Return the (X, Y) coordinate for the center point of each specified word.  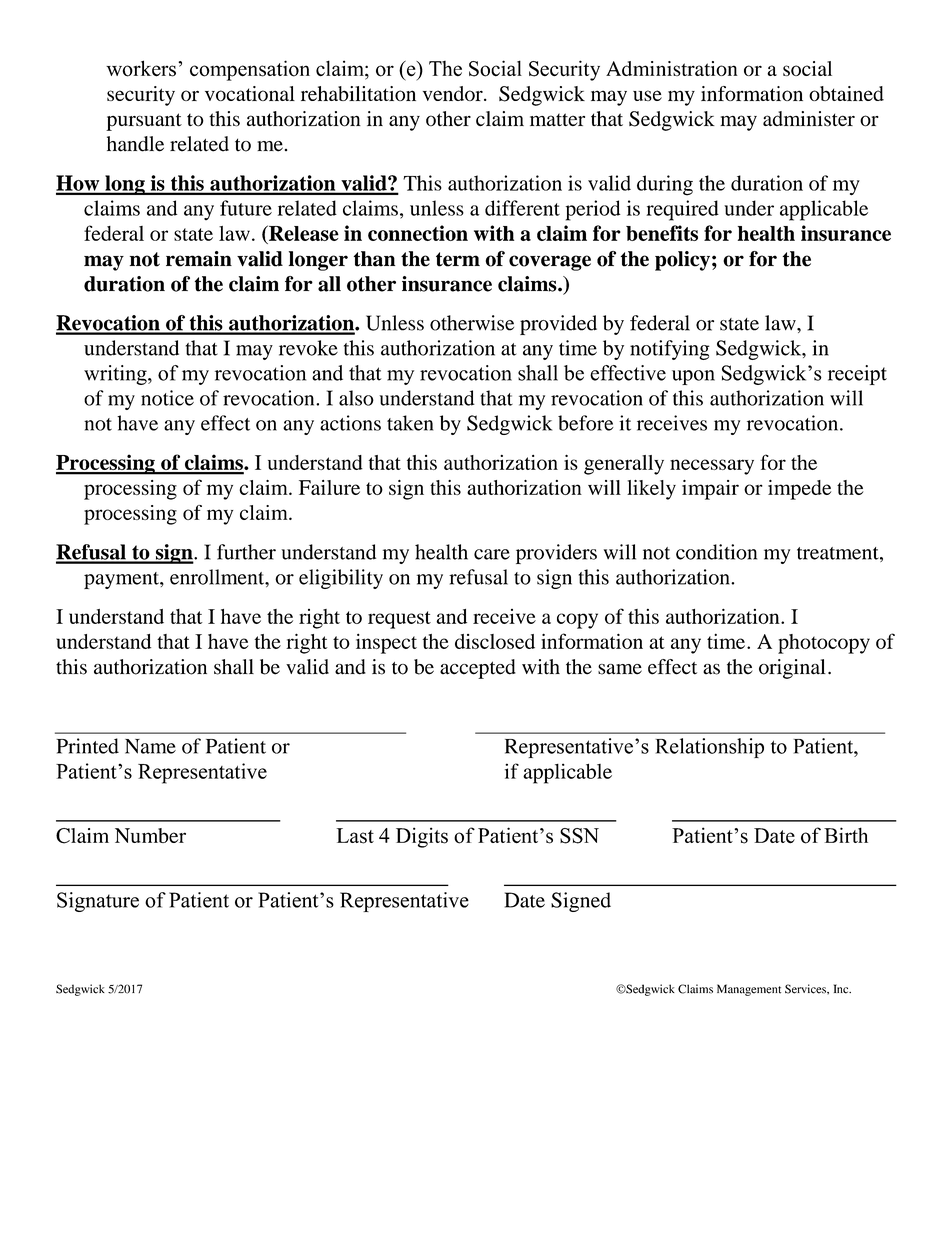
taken (410, 423)
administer (809, 119)
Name (150, 746)
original (792, 669)
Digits (422, 837)
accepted (478, 669)
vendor (454, 93)
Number (150, 835)
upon (693, 377)
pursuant (144, 122)
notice (167, 398)
